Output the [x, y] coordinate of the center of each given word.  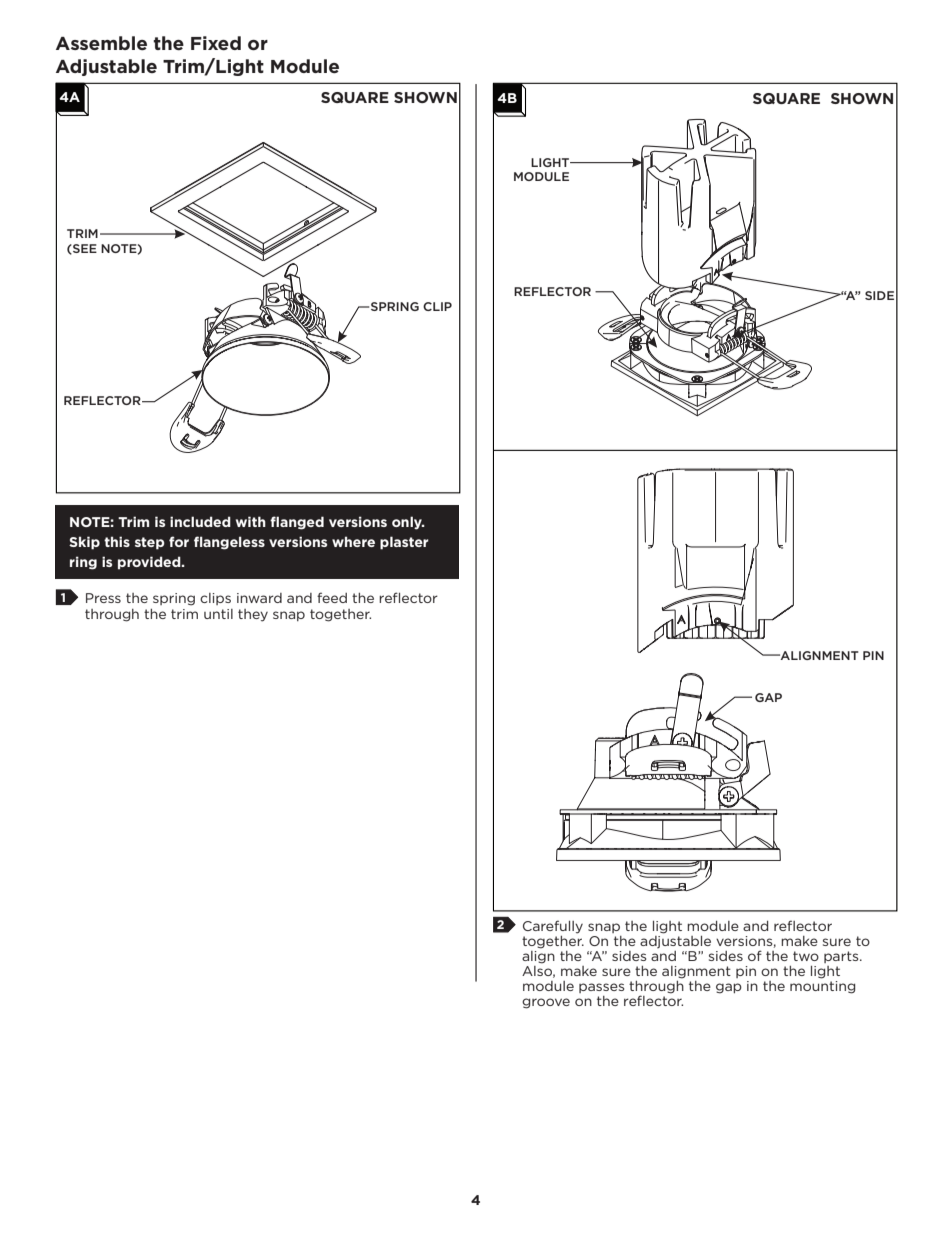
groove [546, 1003]
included [200, 521]
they [253, 615]
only [408, 523]
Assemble [101, 43]
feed [332, 597]
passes [601, 988]
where [353, 541]
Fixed [216, 43]
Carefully [553, 927]
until [218, 614]
